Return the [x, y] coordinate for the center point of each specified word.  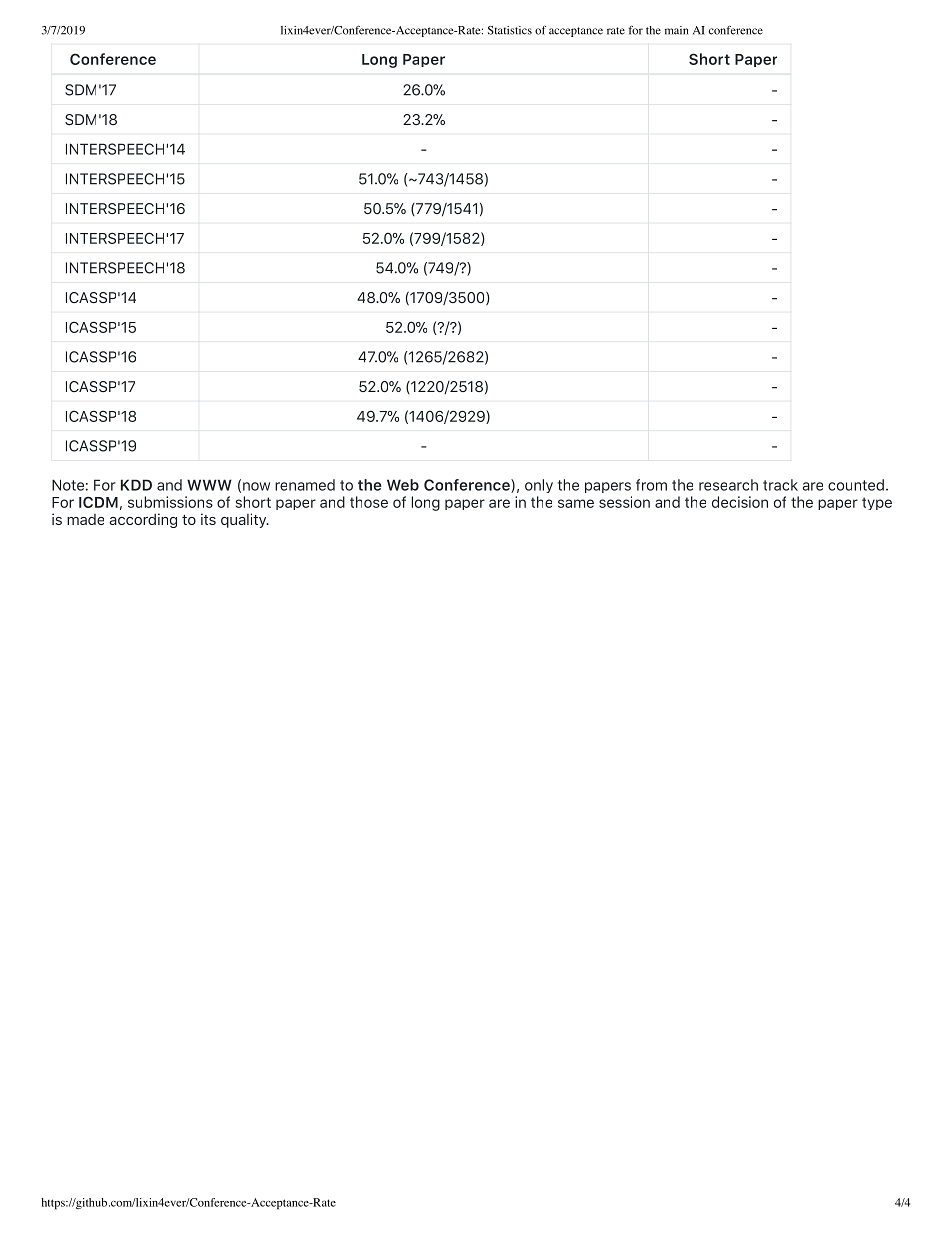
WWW [209, 485]
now [256, 486]
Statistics [510, 30]
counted [856, 485]
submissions [170, 502]
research [728, 485]
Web [403, 485]
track [780, 485]
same [576, 503]
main [676, 30]
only [539, 486]
